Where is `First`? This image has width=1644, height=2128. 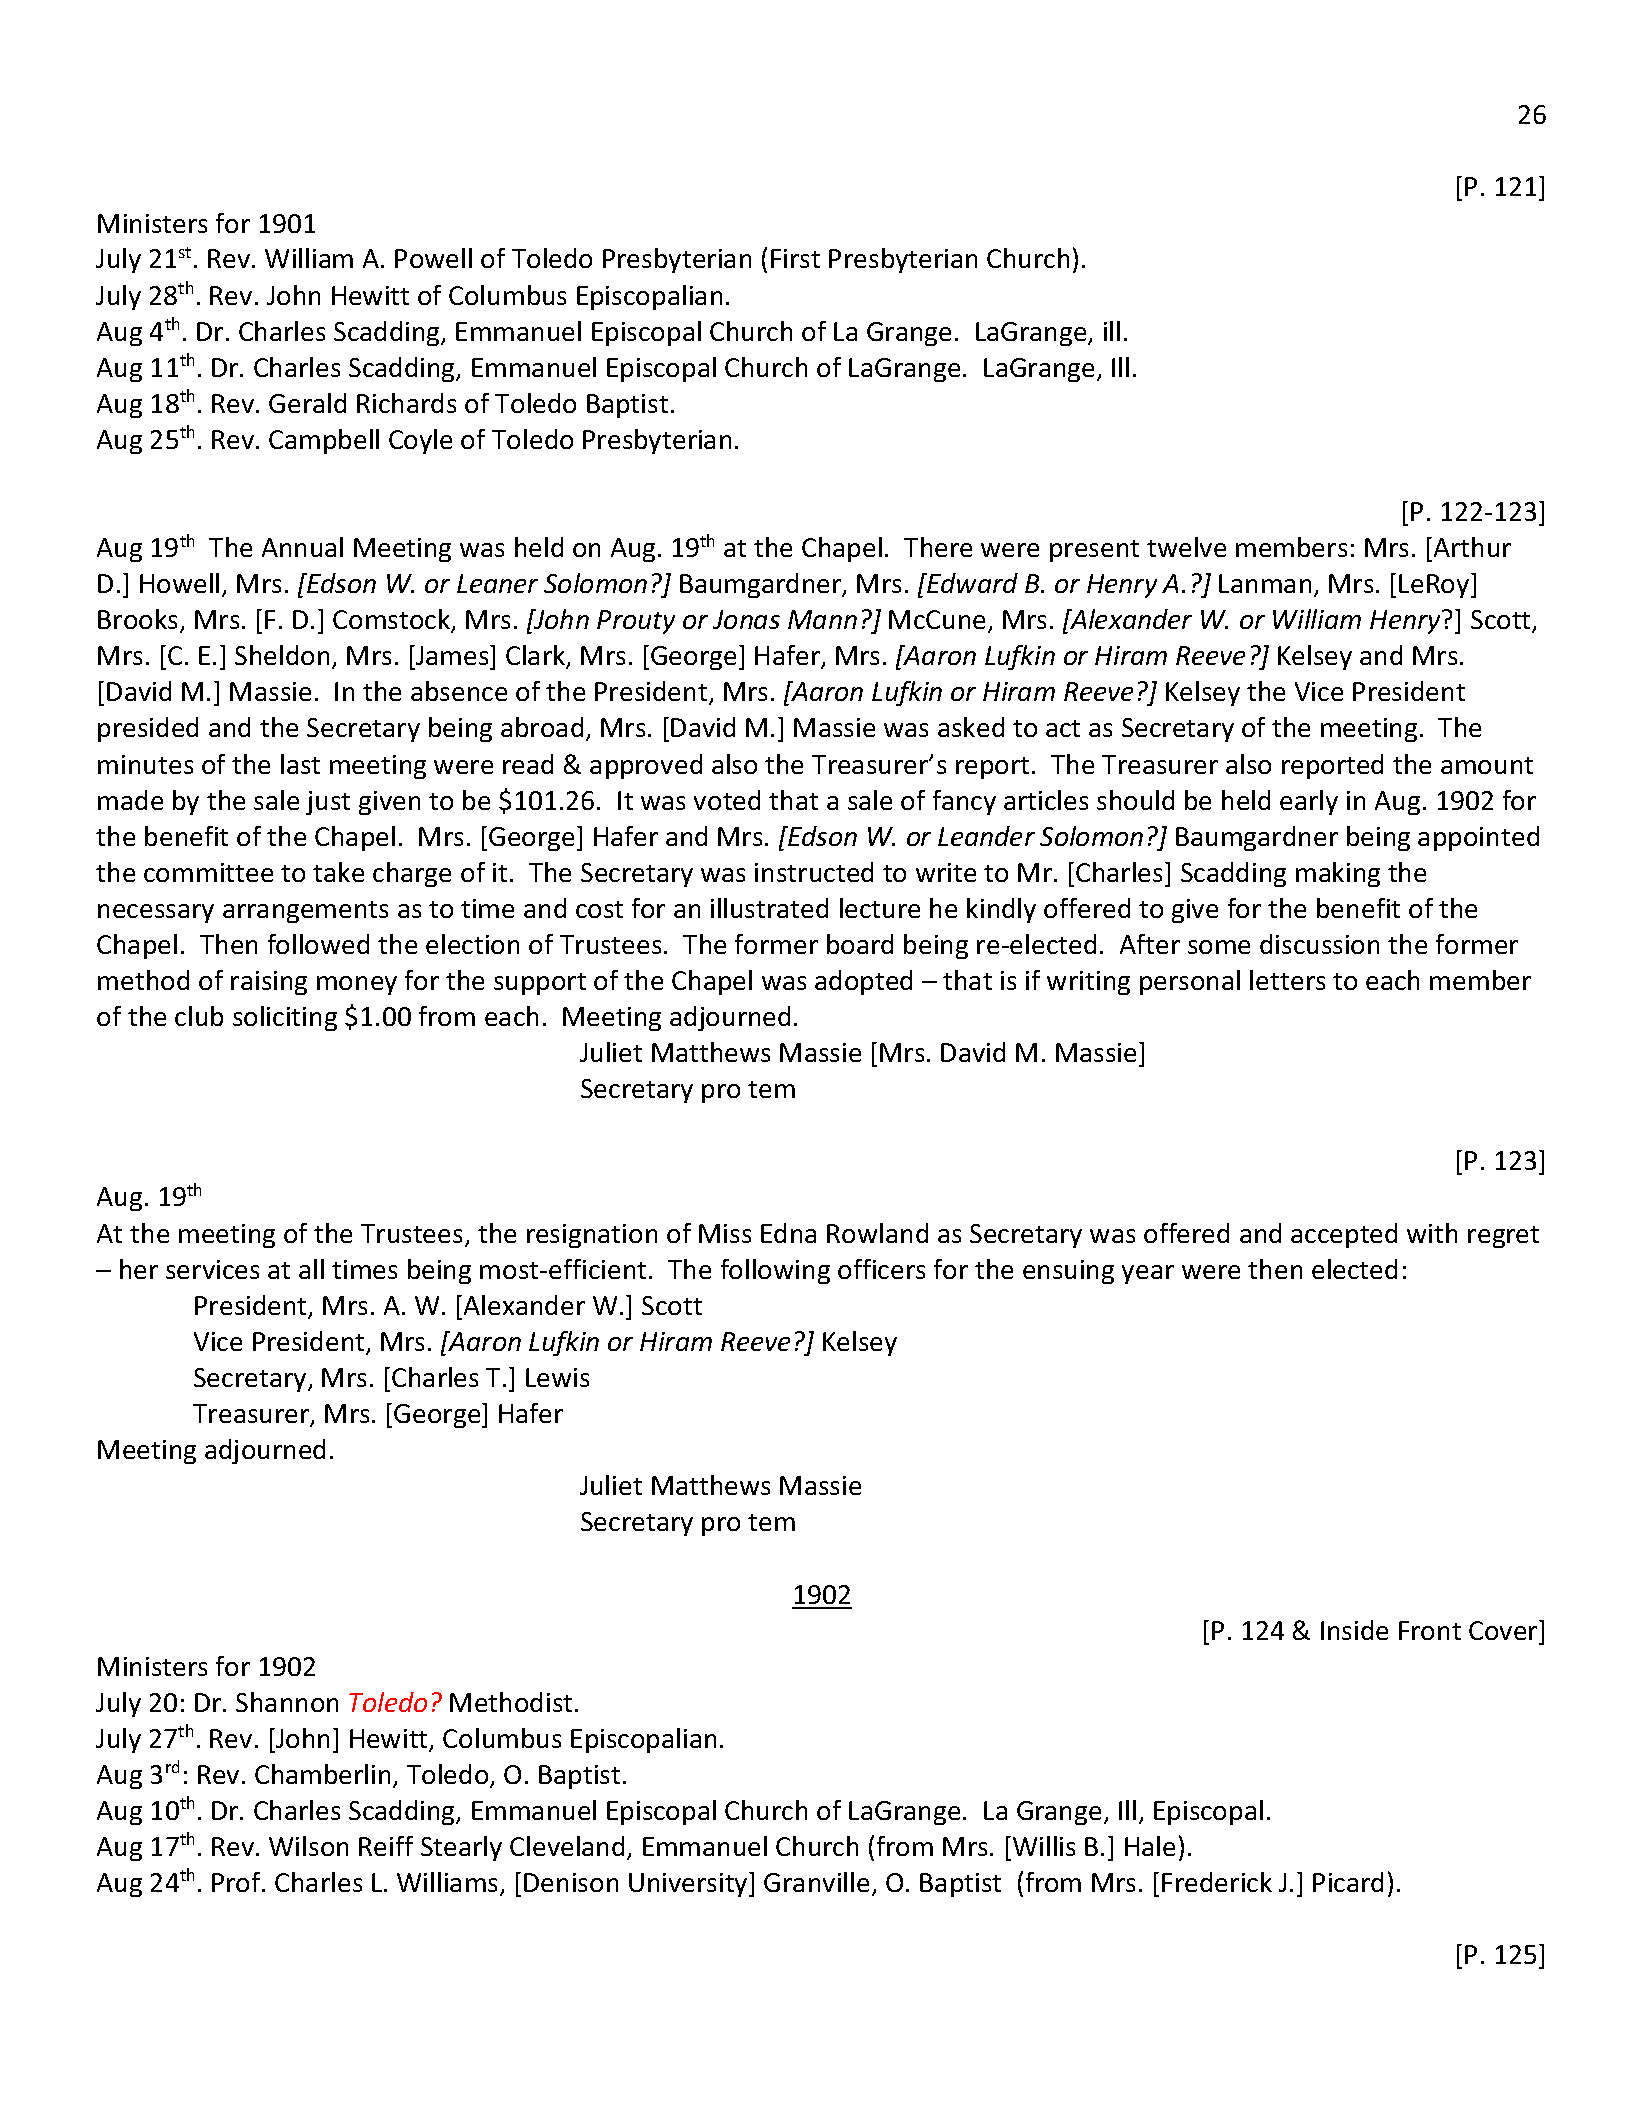 First is located at coordinates (795, 258).
